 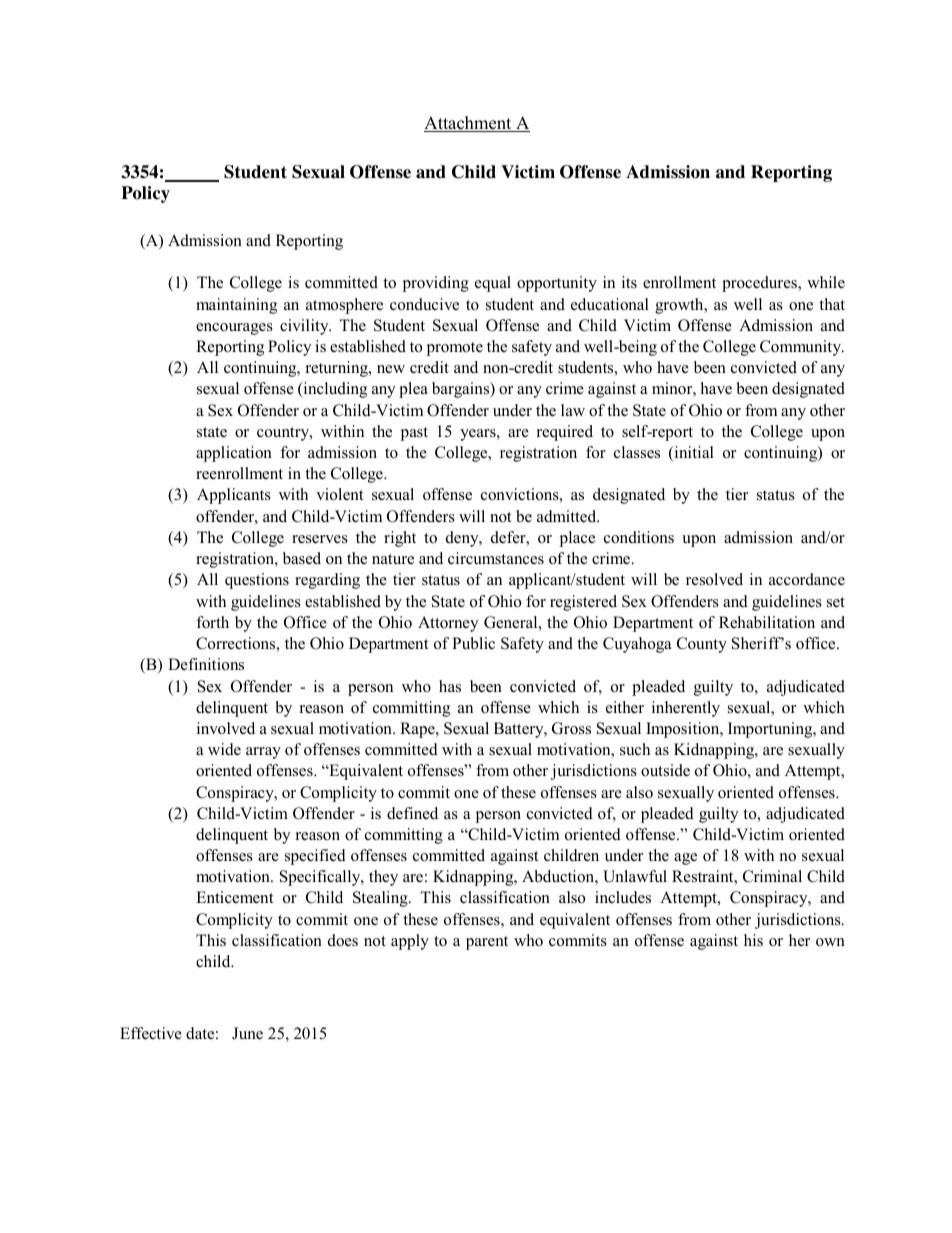 I want to click on procedures, so click(x=760, y=284).
